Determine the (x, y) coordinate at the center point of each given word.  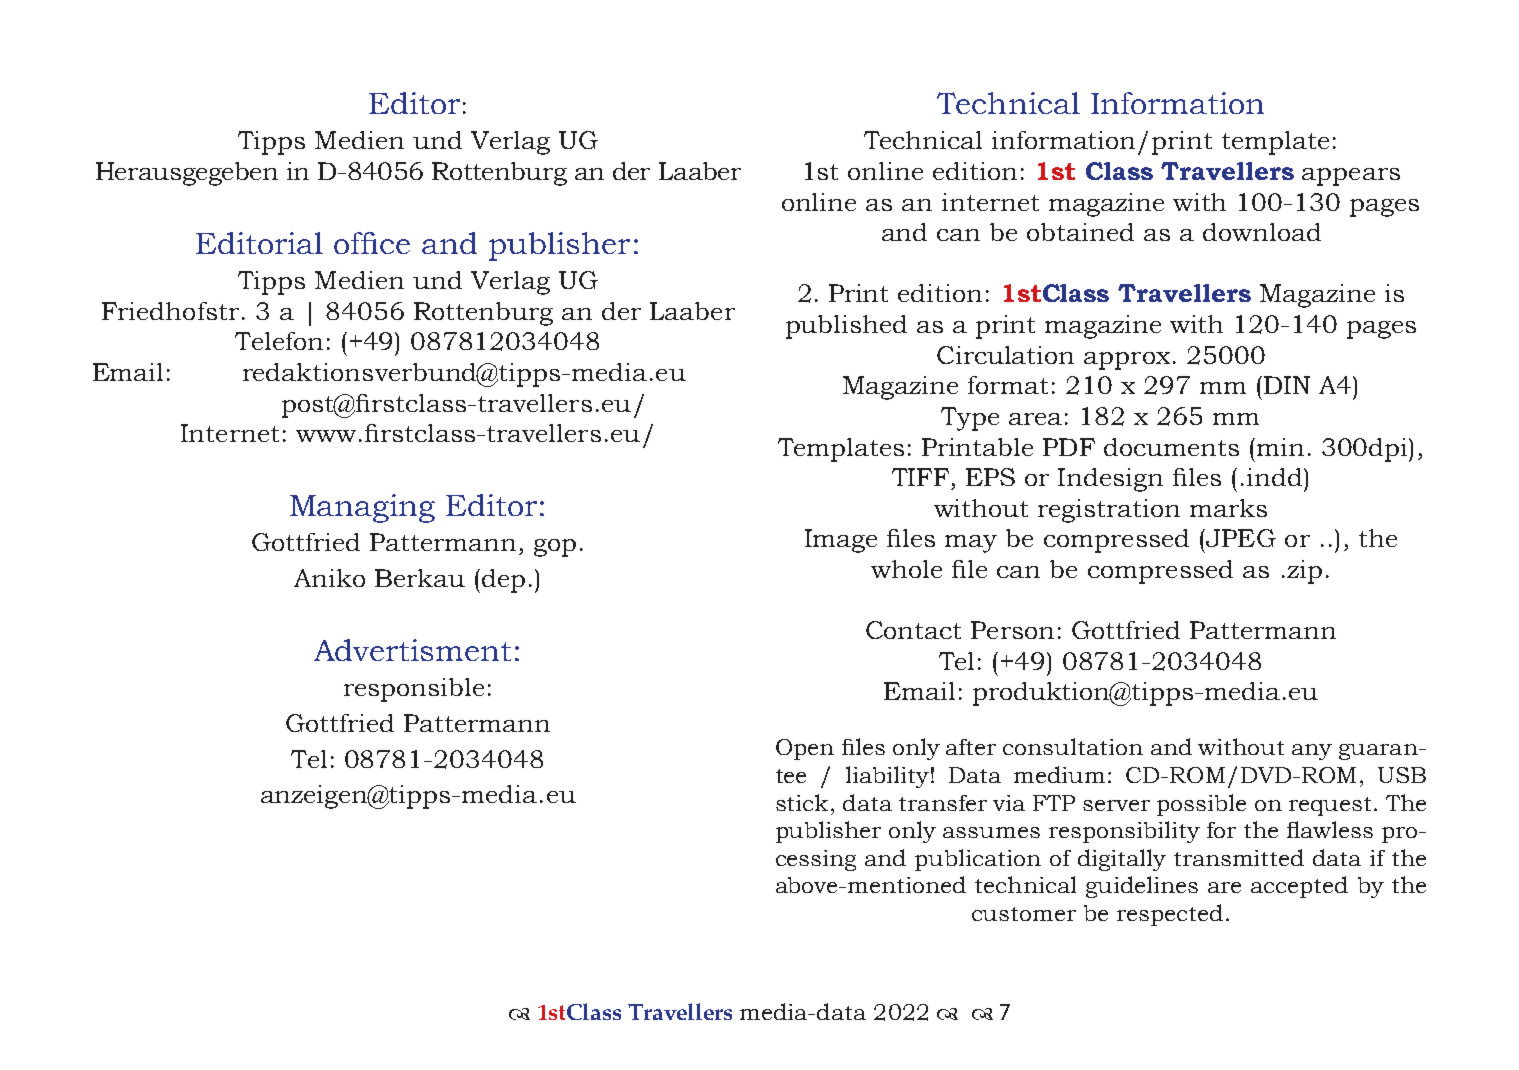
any (1312, 752)
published (846, 327)
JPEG (1240, 538)
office (372, 243)
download (1262, 232)
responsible (414, 690)
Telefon (279, 341)
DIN (1287, 385)
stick (802, 802)
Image (841, 541)
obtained (1080, 232)
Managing (362, 508)
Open (805, 749)
